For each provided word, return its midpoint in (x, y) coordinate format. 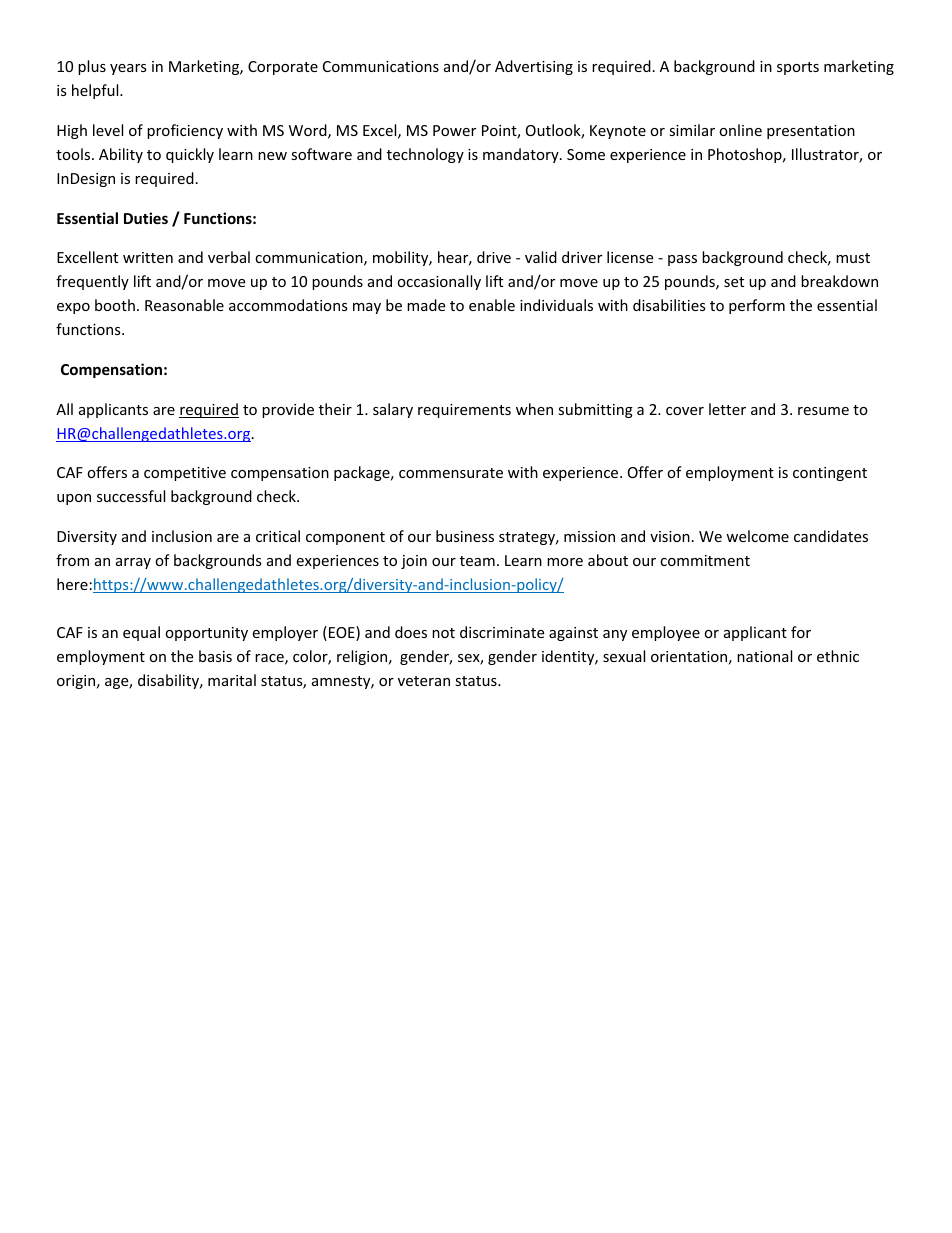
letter (727, 409)
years (128, 69)
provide (288, 410)
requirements (464, 411)
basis (215, 656)
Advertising (534, 67)
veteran (424, 681)
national (764, 656)
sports (798, 68)
